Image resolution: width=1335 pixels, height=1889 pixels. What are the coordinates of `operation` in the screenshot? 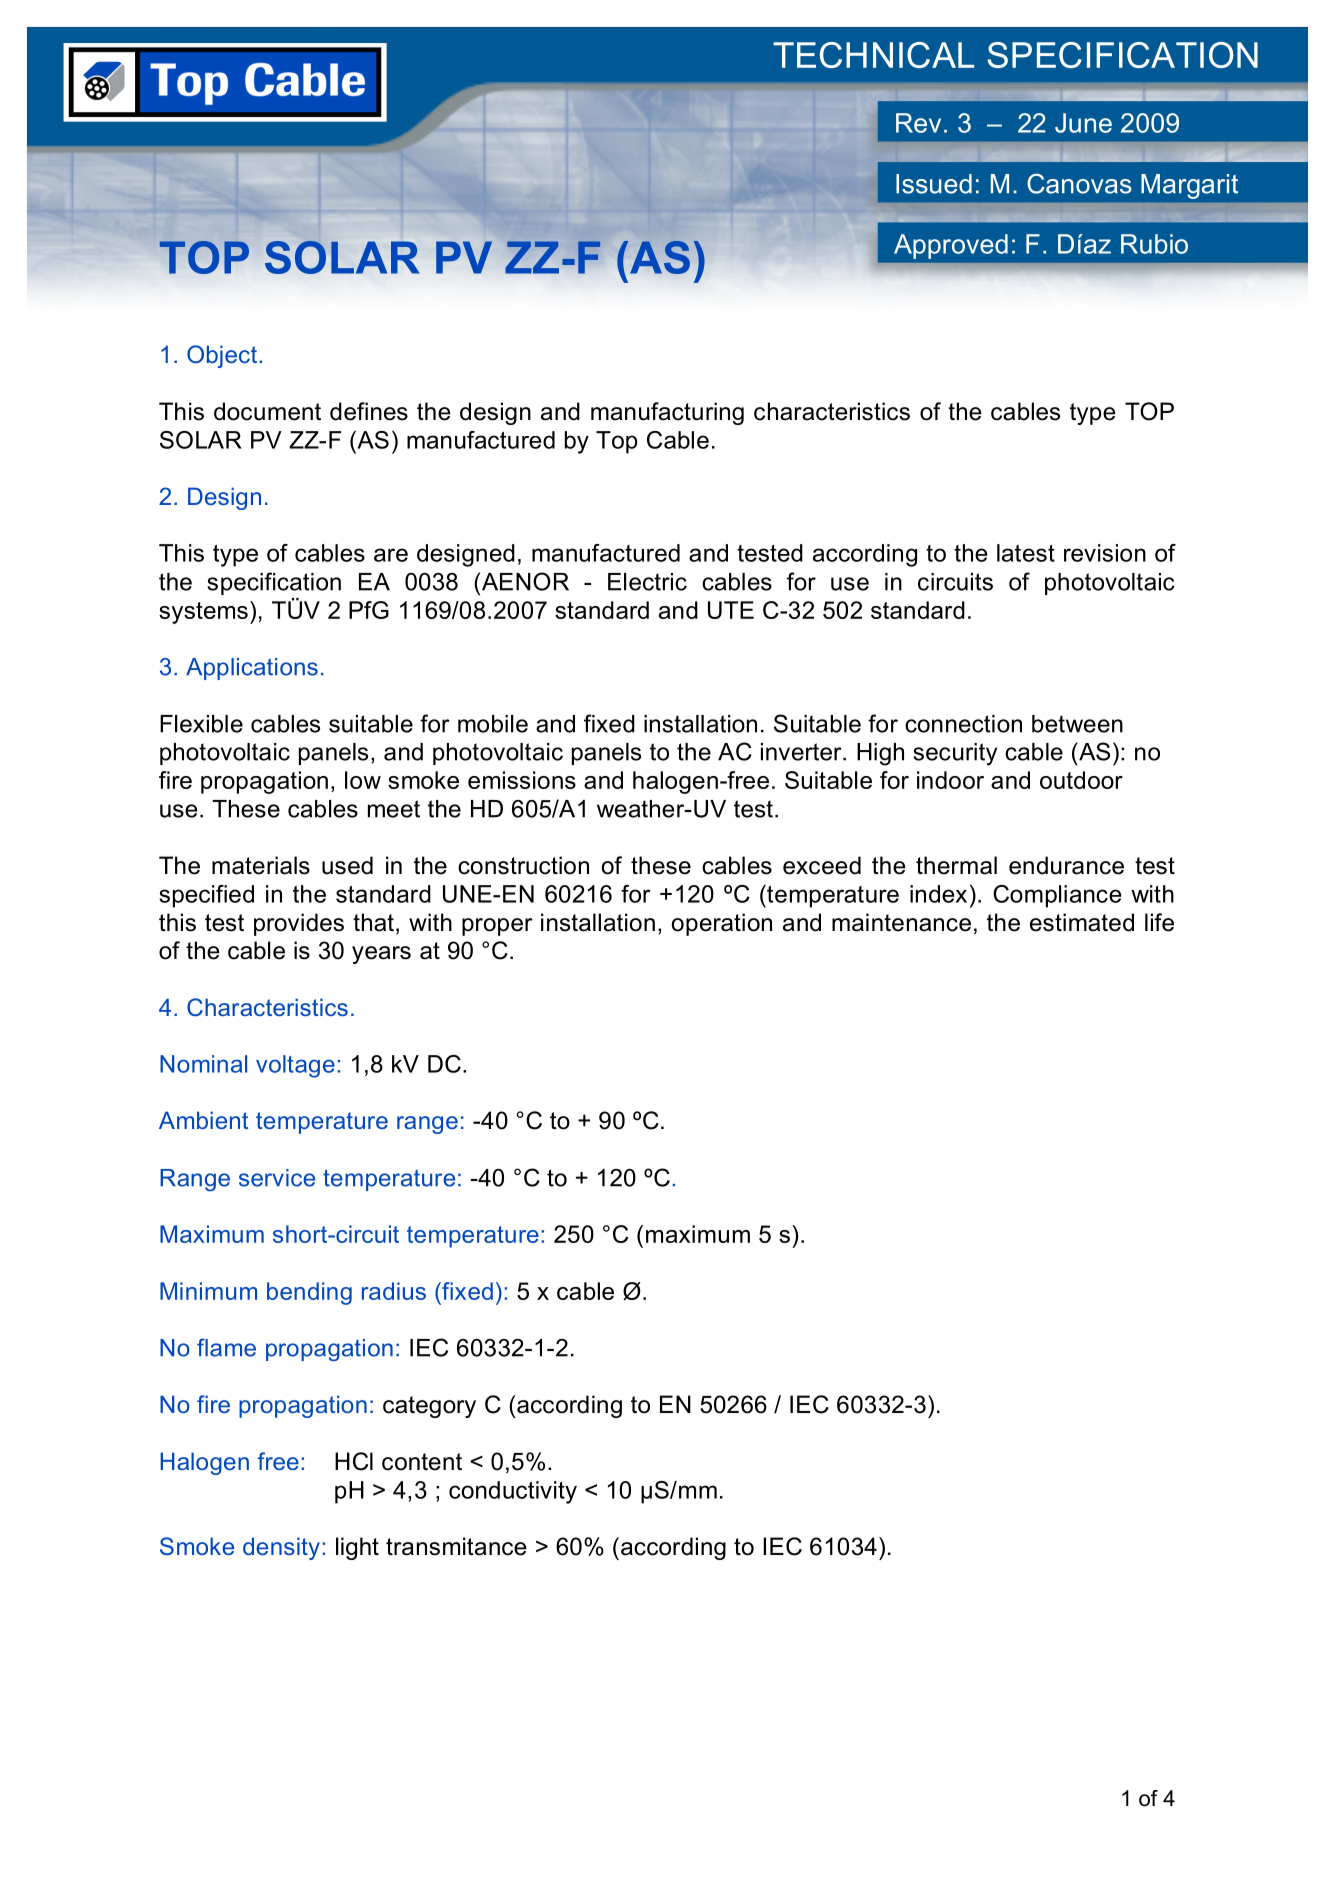 It's located at (722, 924).
